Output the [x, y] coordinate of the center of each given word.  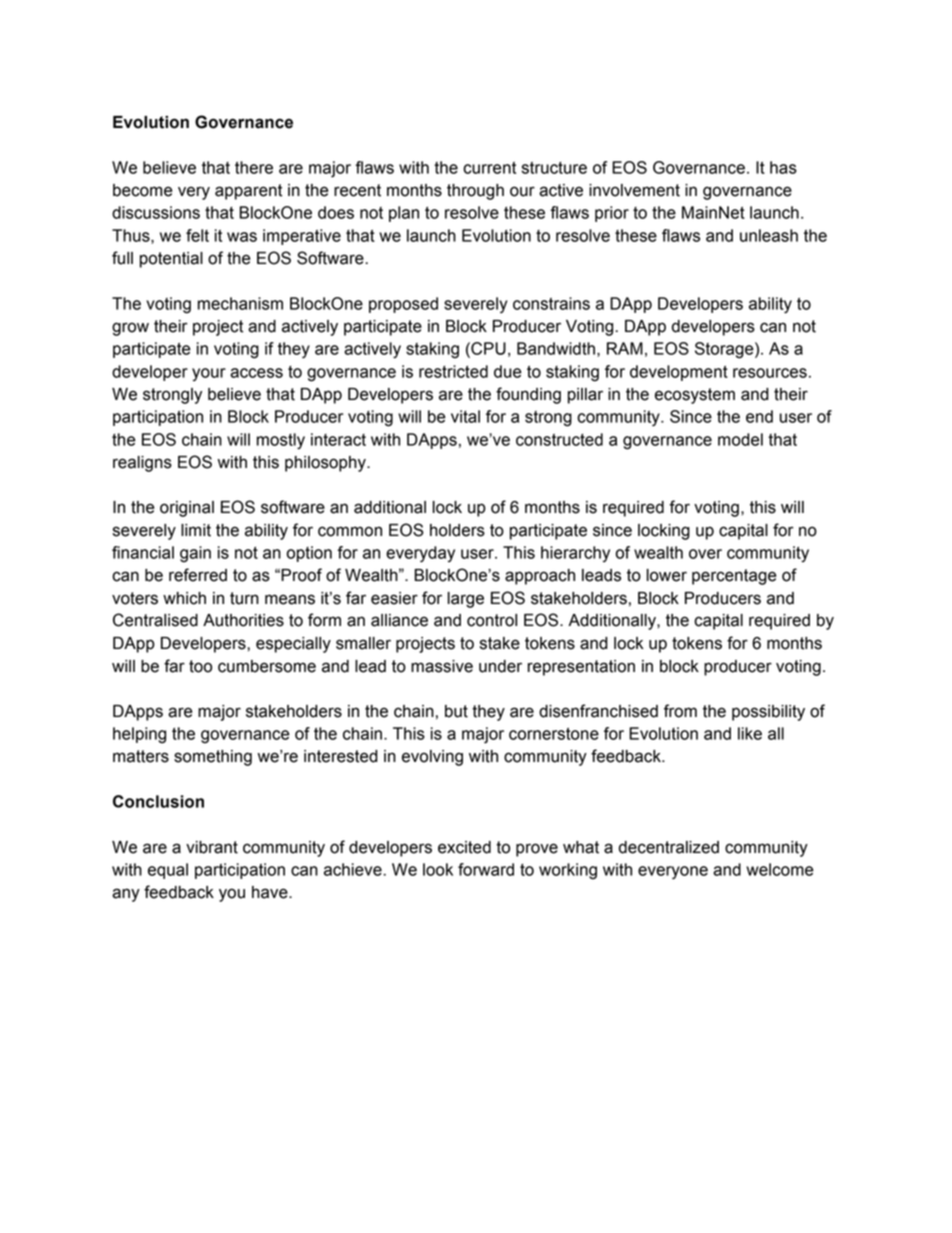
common [350, 531]
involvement [634, 190]
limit [196, 530]
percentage [734, 577]
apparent [248, 192]
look [438, 869]
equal [168, 871]
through [475, 192]
